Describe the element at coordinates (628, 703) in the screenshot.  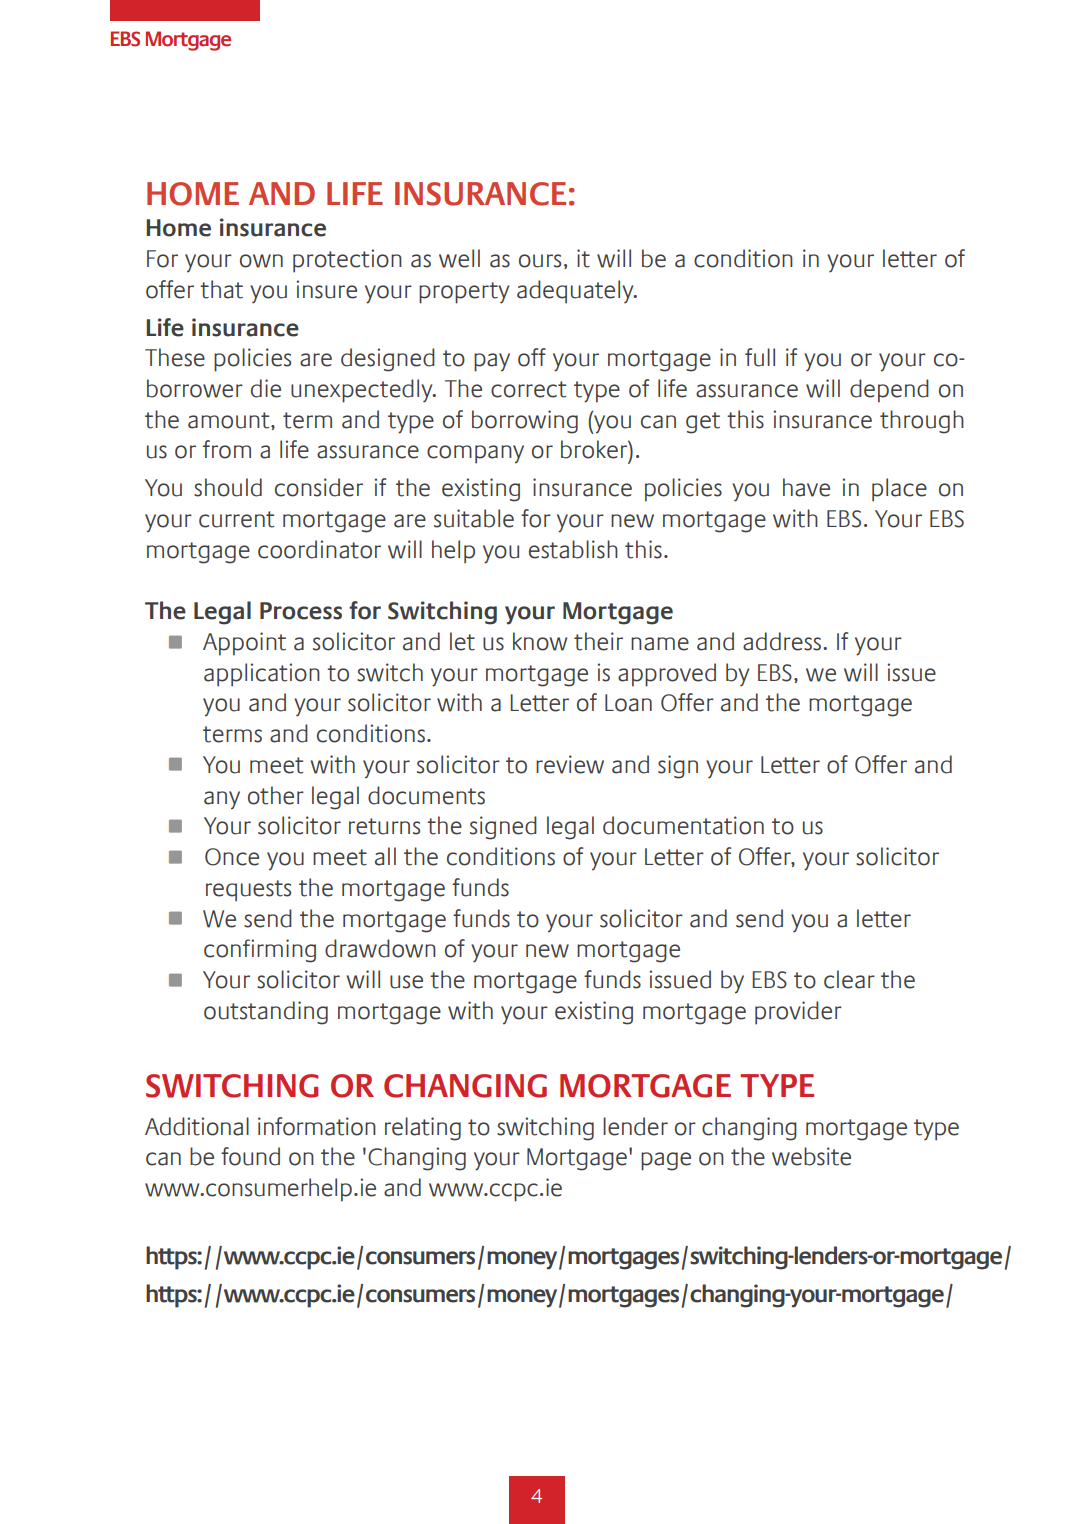
I see `Loan` at that location.
